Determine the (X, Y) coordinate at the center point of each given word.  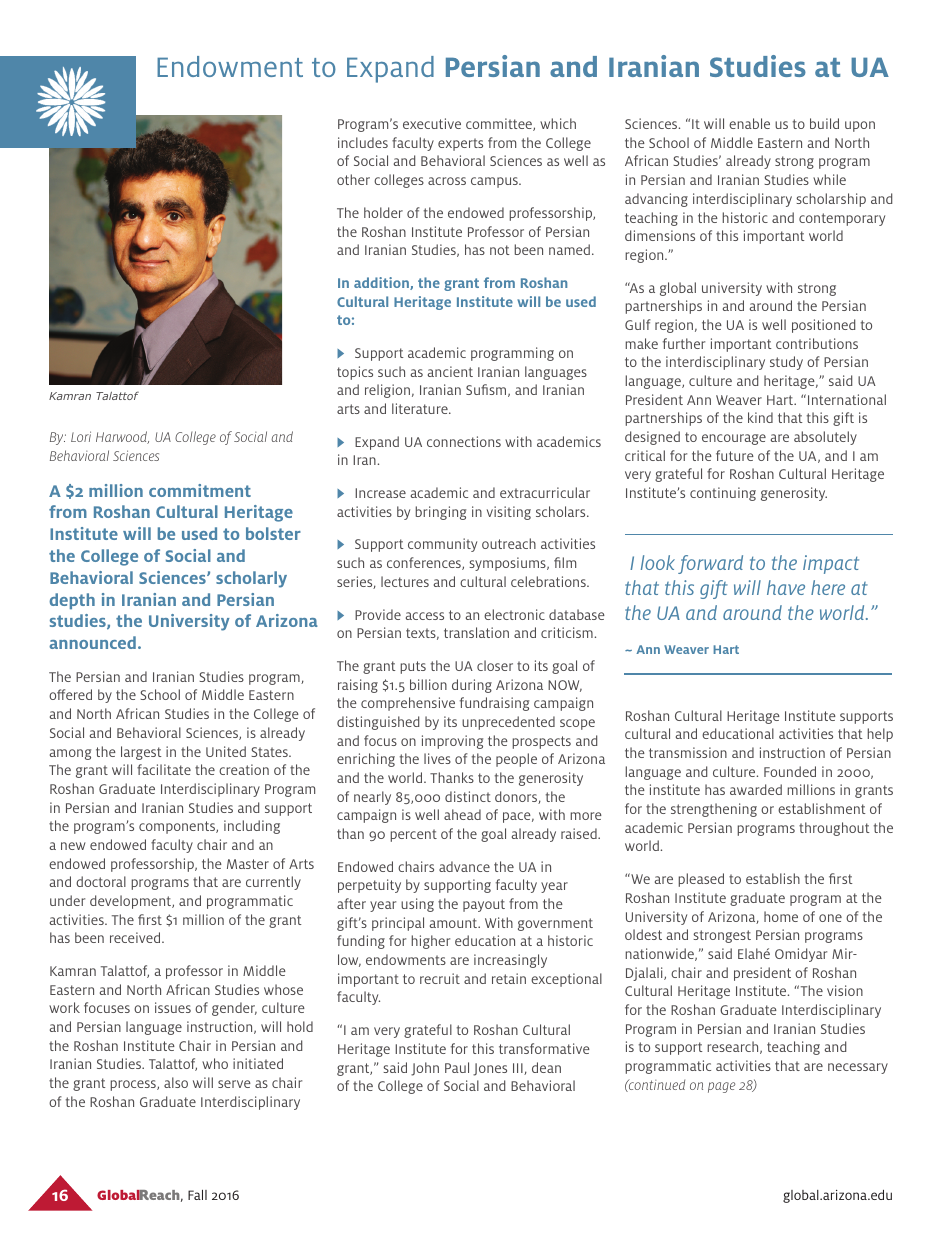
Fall (197, 1195)
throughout (834, 829)
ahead (462, 814)
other (353, 179)
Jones (490, 1069)
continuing (723, 494)
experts (460, 144)
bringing (440, 513)
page (721, 1087)
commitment (200, 490)
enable (749, 123)
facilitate (164, 769)
